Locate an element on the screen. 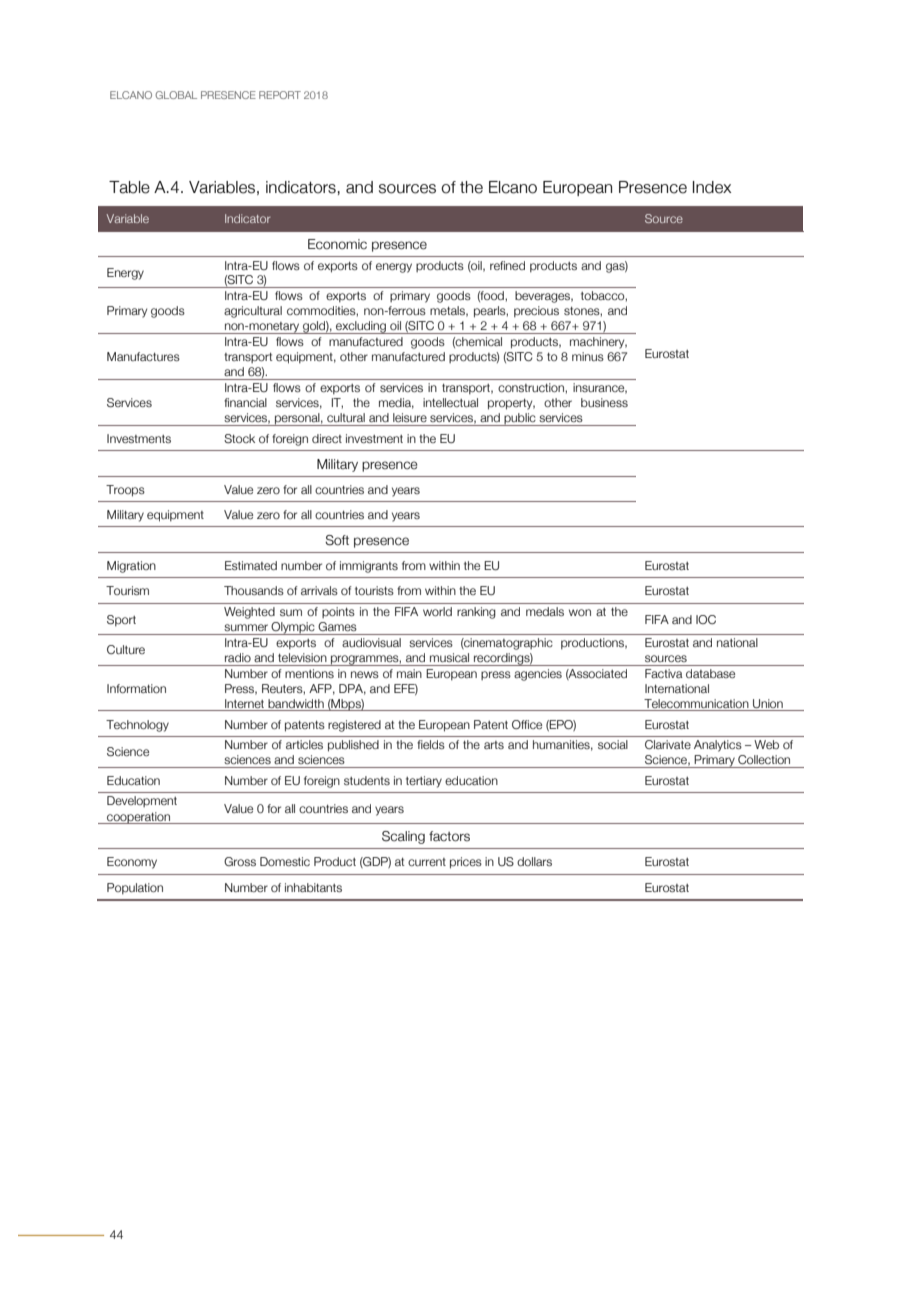  Gross is located at coordinates (240, 861).
